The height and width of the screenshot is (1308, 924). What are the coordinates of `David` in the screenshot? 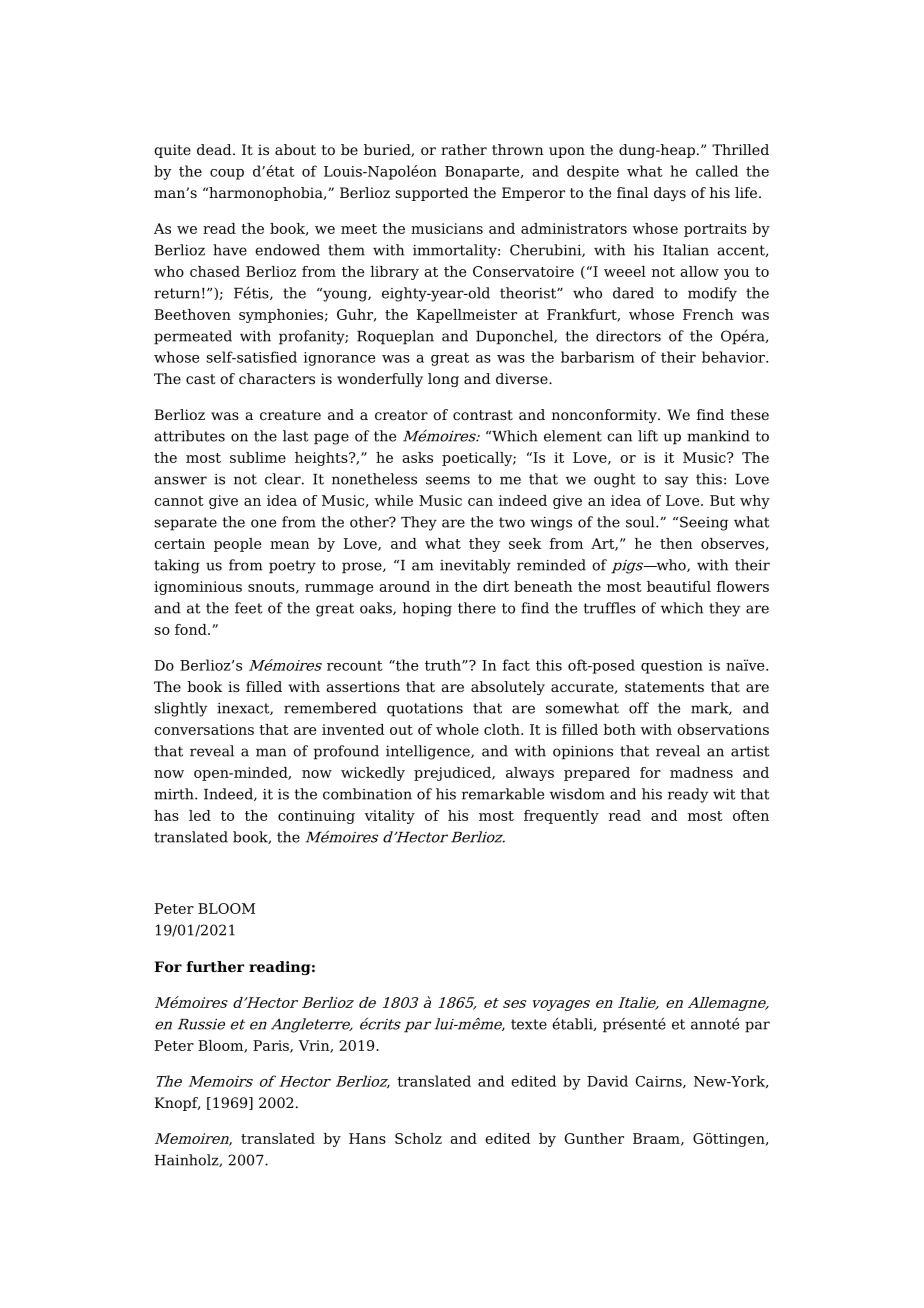 It's located at (607, 1081).
